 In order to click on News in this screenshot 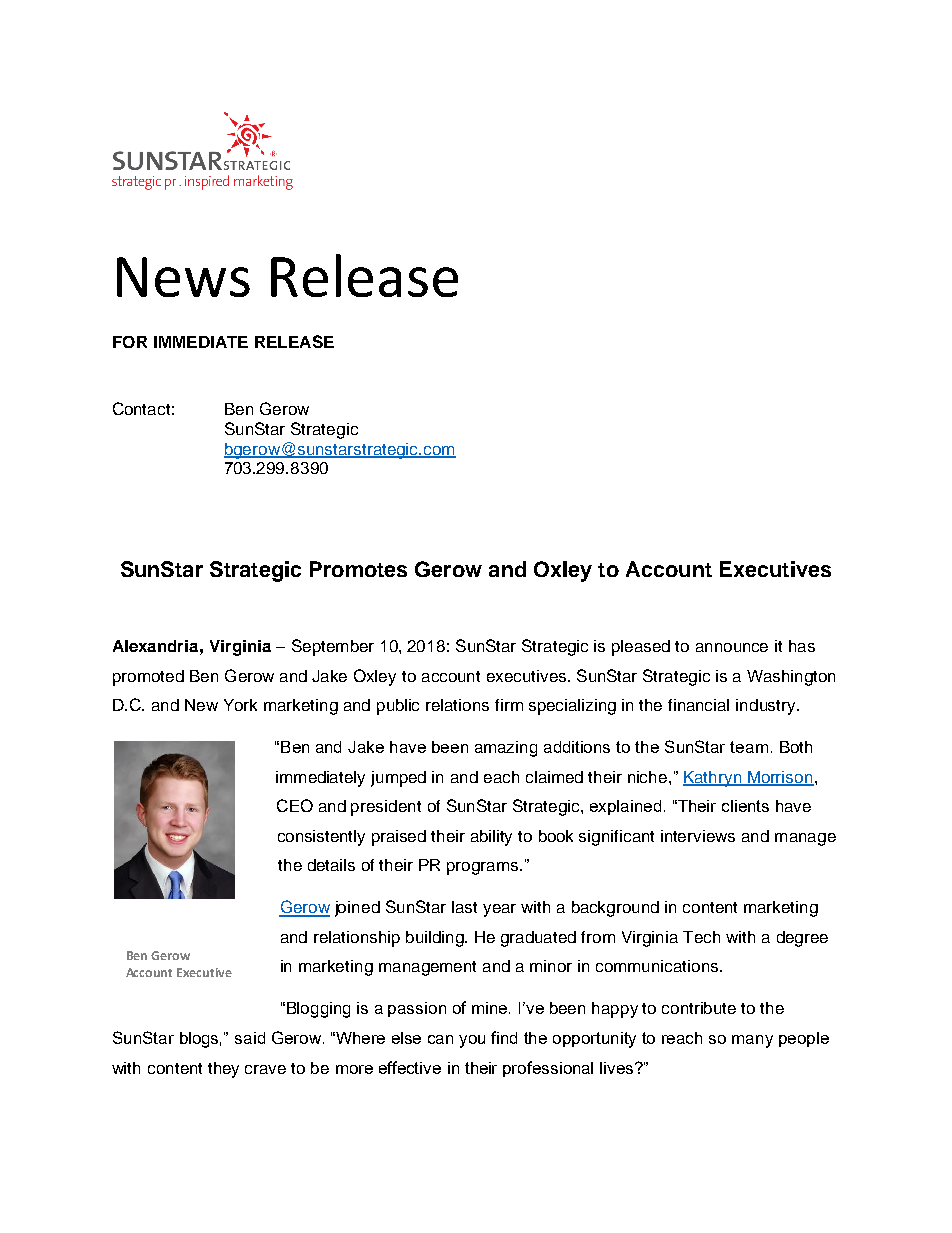, I will do `click(183, 277)`.
